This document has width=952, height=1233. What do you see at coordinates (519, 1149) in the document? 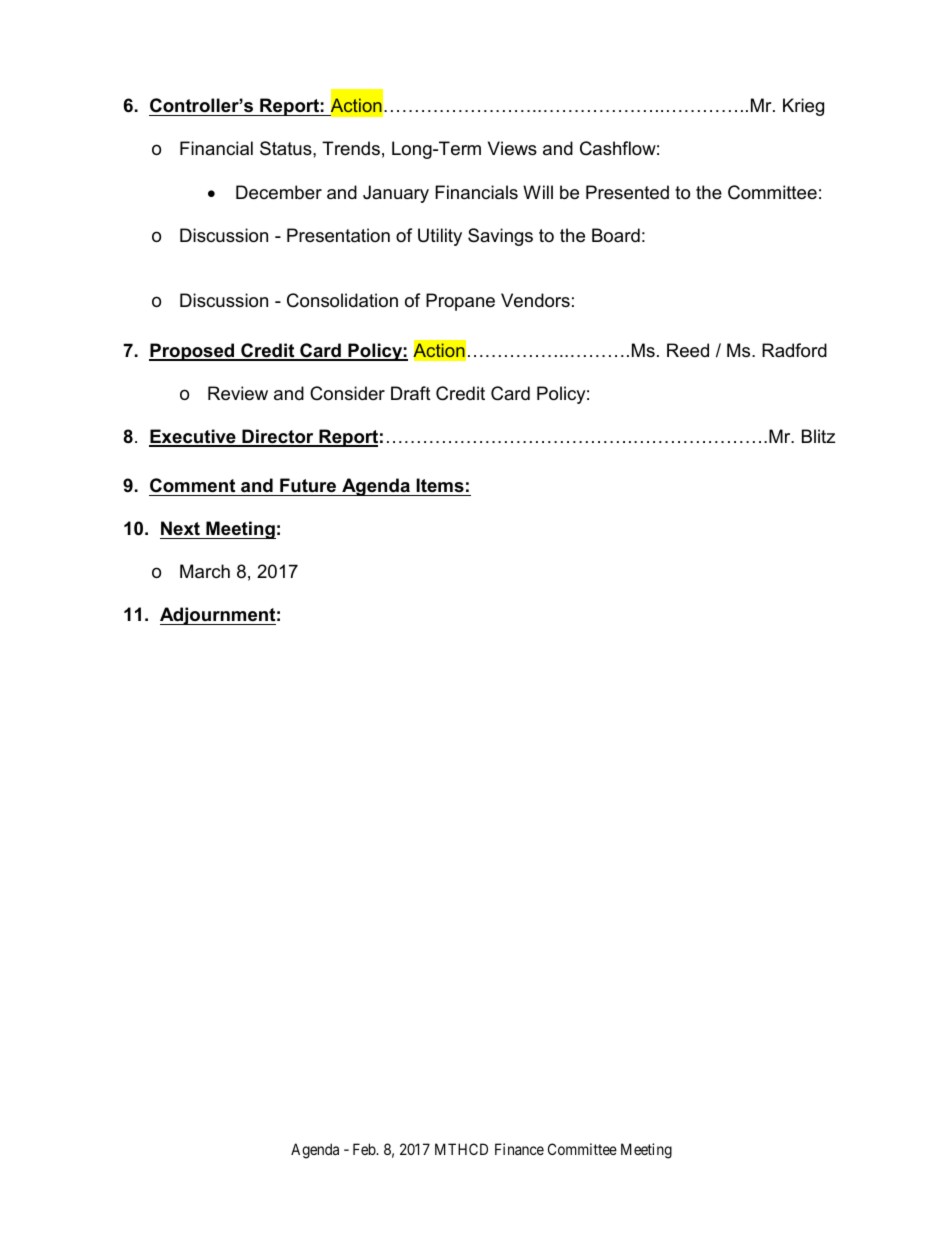
I see `Finance` at bounding box center [519, 1149].
